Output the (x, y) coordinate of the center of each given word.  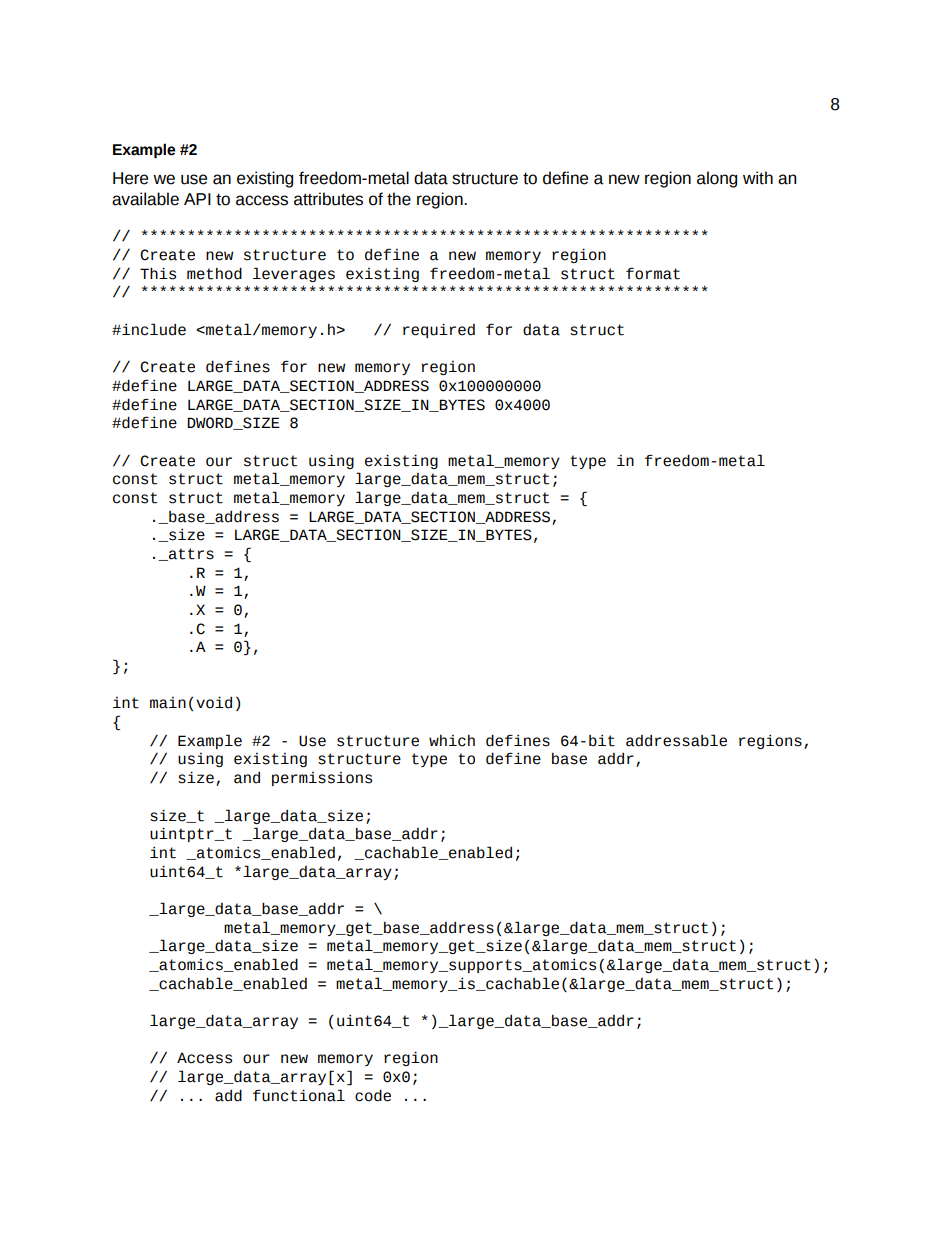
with (758, 178)
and (247, 778)
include (153, 329)
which (452, 741)
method (214, 273)
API (197, 199)
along (717, 179)
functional (299, 1095)
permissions (322, 779)
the (399, 199)
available (145, 199)
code (373, 1095)
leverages (294, 274)
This (158, 273)
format (653, 273)
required (439, 330)
